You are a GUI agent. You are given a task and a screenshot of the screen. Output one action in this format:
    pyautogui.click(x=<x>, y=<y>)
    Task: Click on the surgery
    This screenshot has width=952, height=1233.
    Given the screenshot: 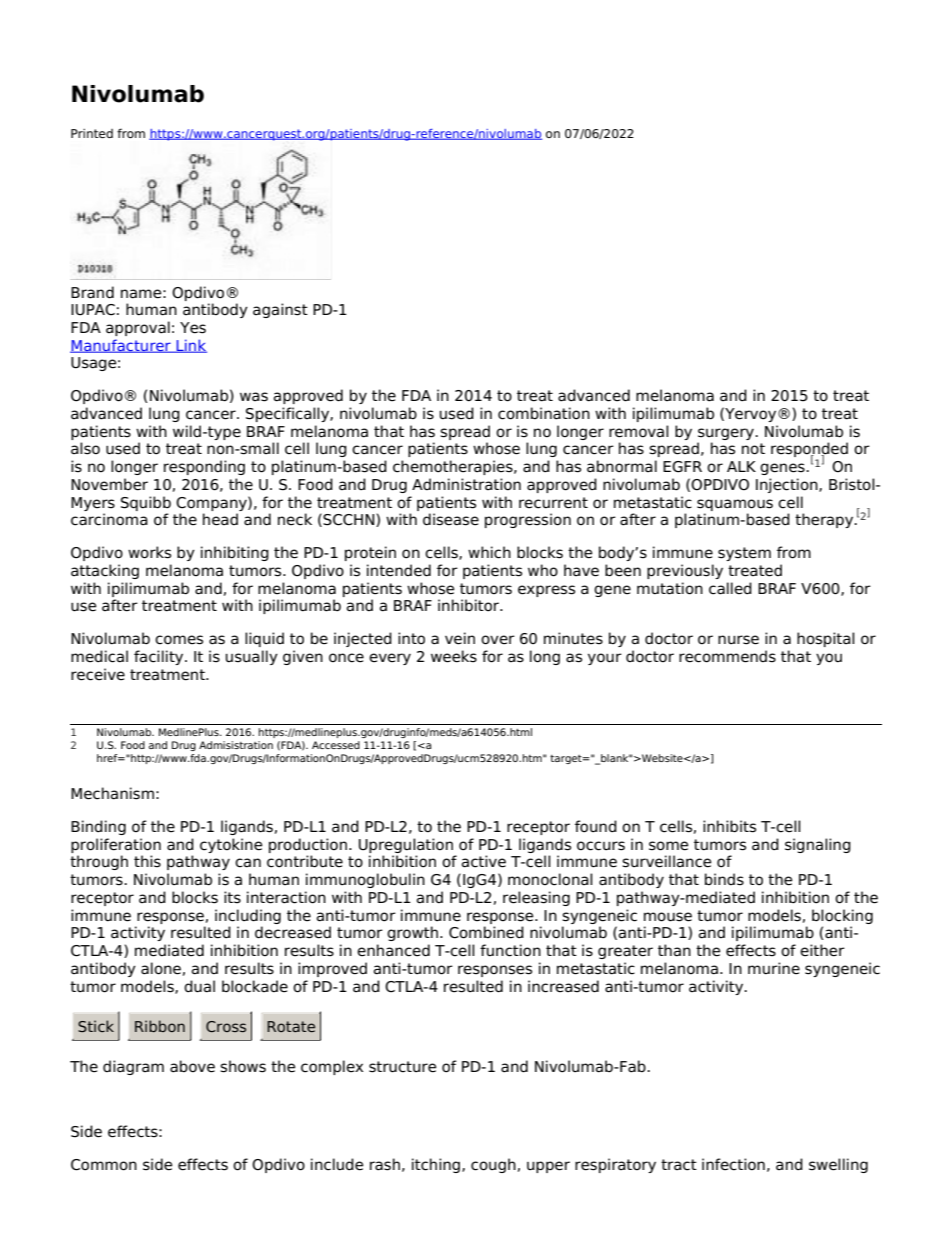 What is the action you would take?
    pyautogui.click(x=727, y=434)
